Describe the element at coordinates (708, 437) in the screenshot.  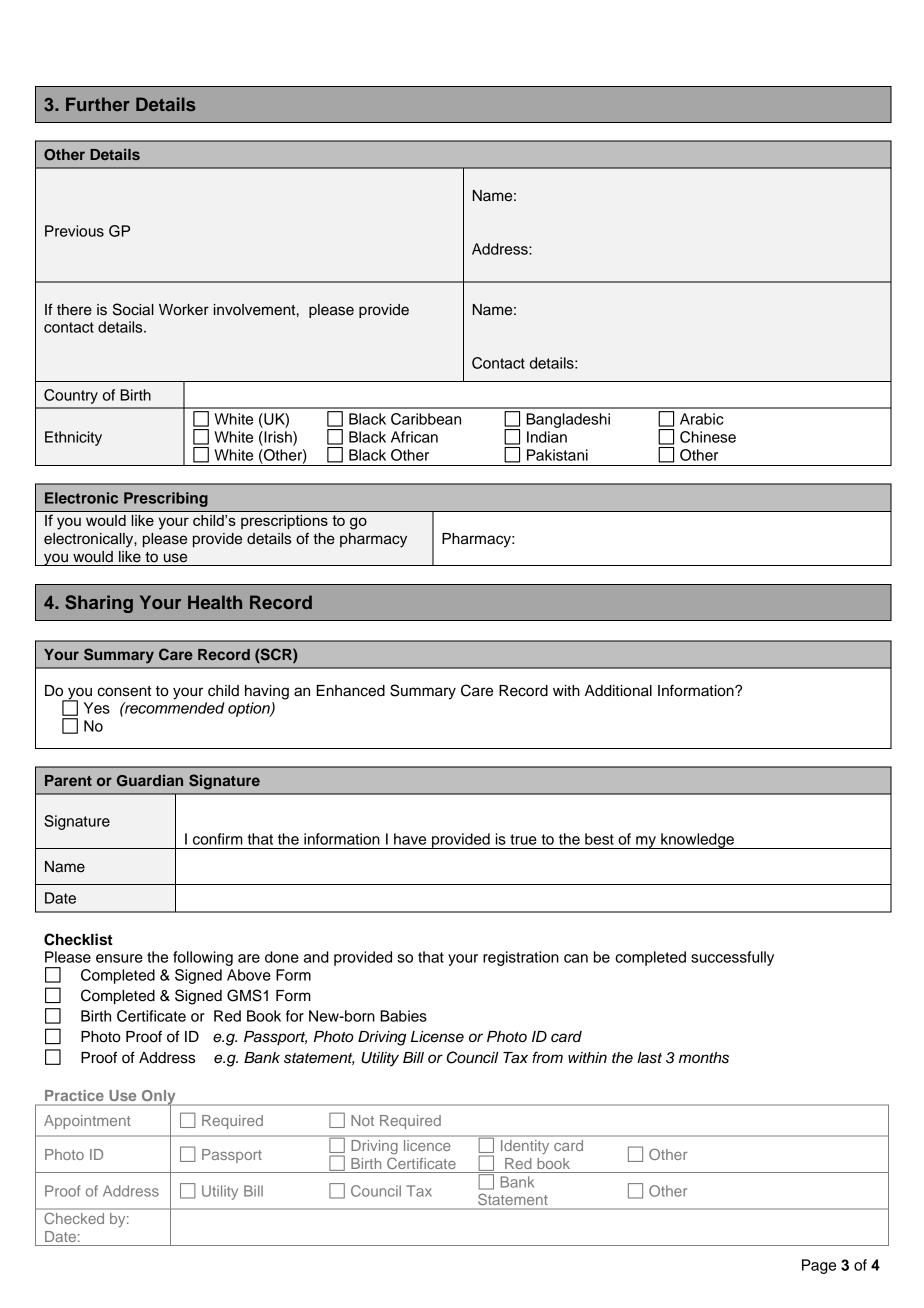
I see `Chinese` at that location.
